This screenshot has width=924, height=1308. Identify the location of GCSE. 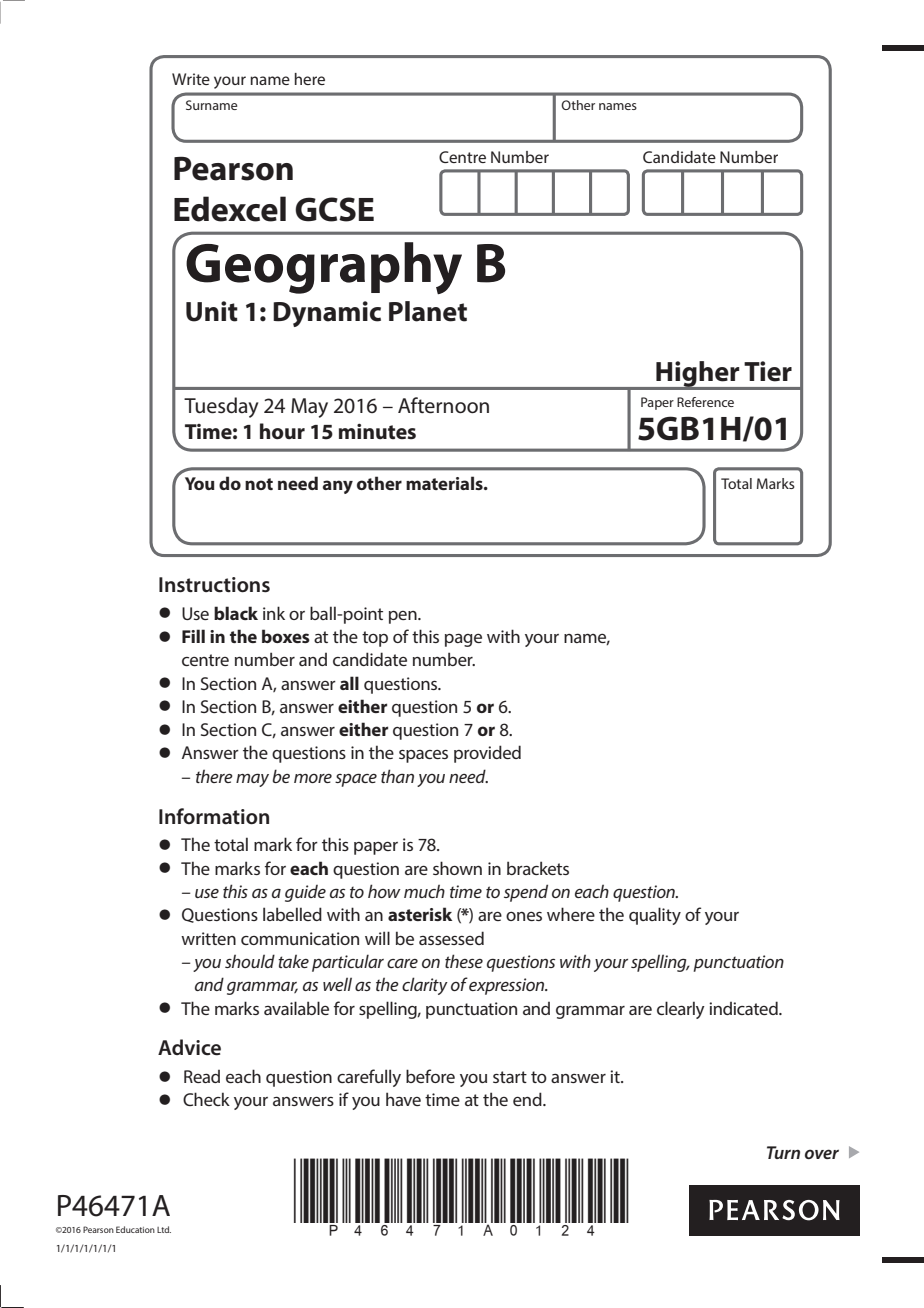
(334, 209).
